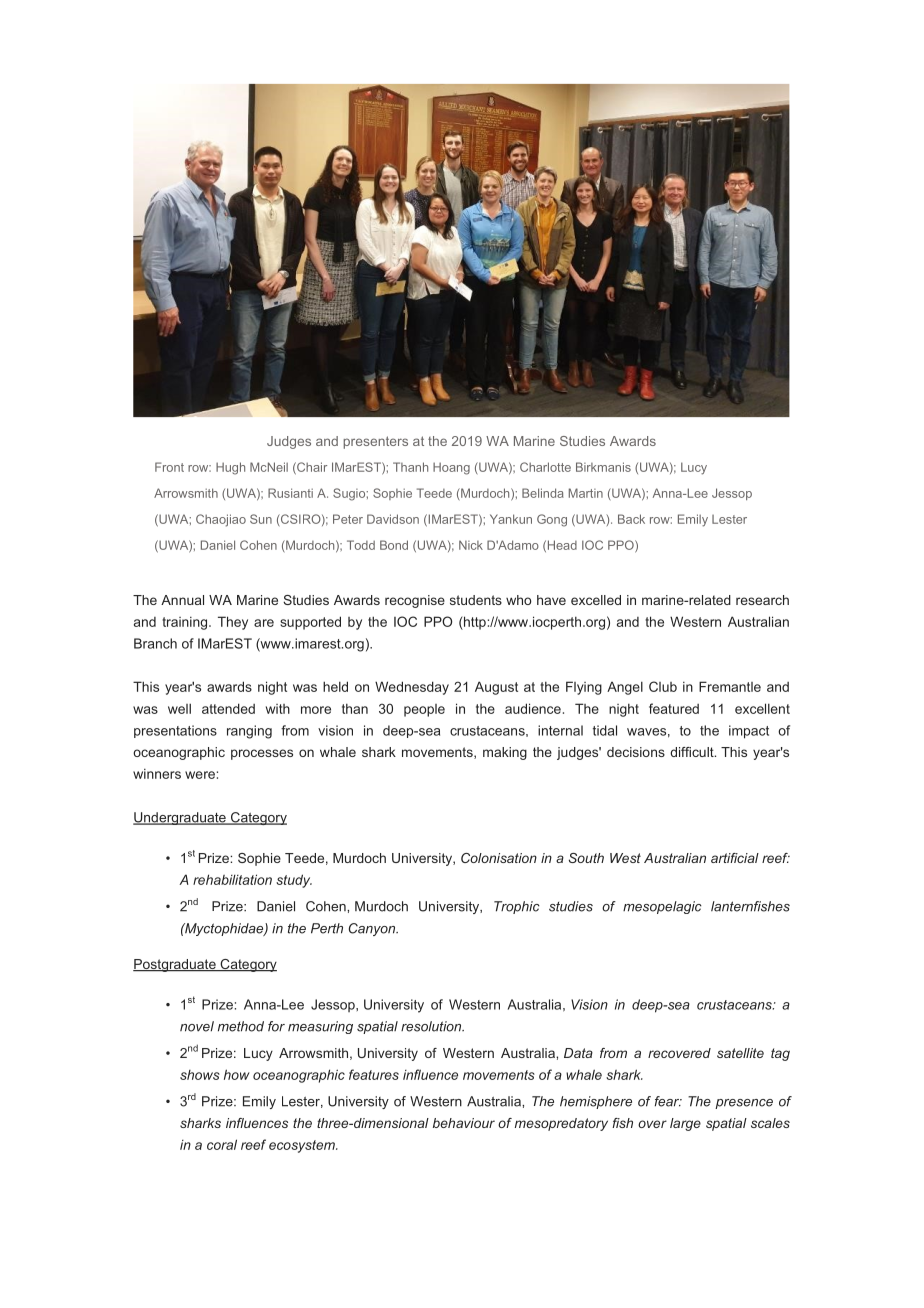 This image has height=1308, width=924. I want to click on large, so click(685, 1124).
